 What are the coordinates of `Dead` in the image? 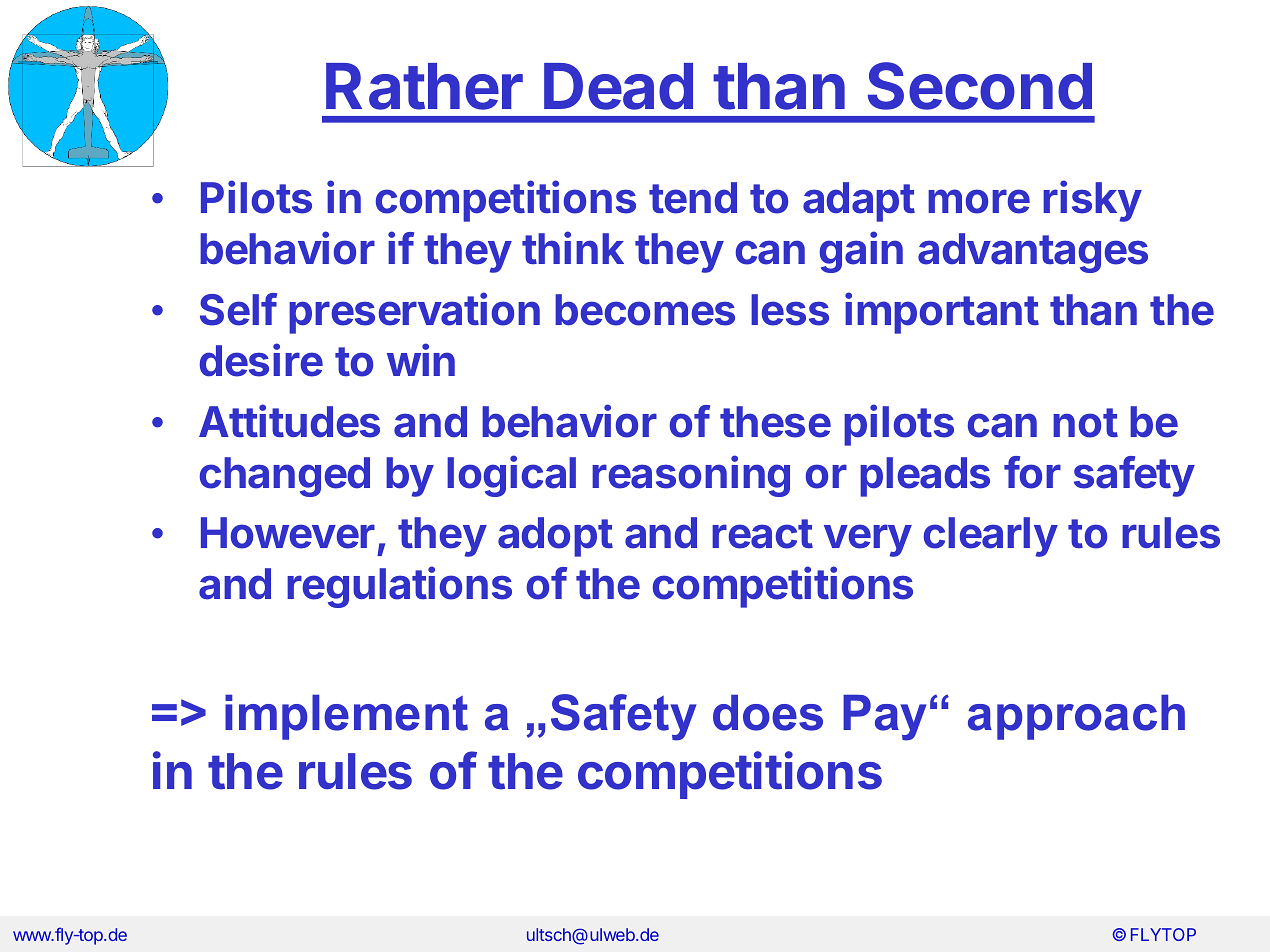 It's located at (618, 86).
